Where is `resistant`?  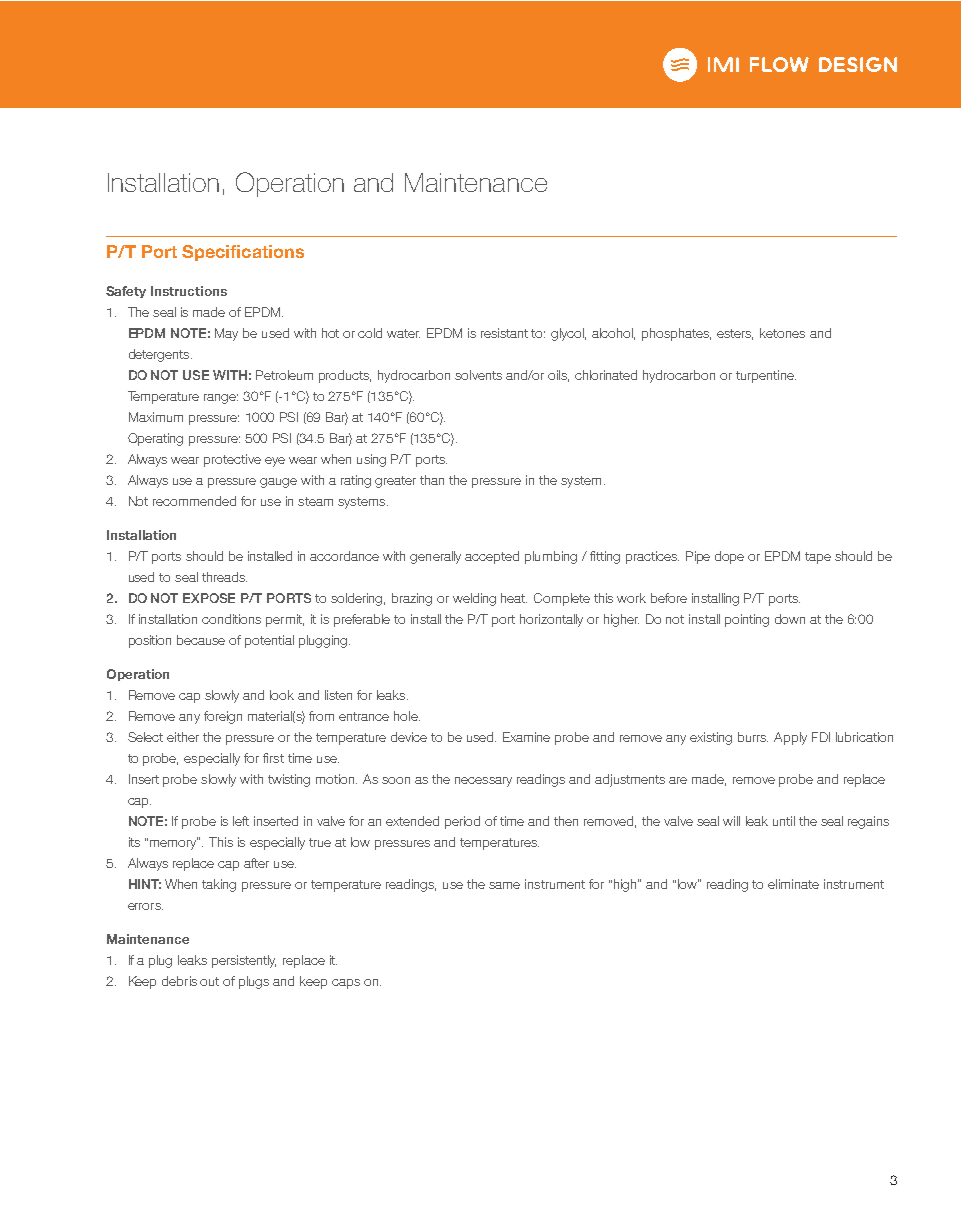 resistant is located at coordinates (504, 333).
